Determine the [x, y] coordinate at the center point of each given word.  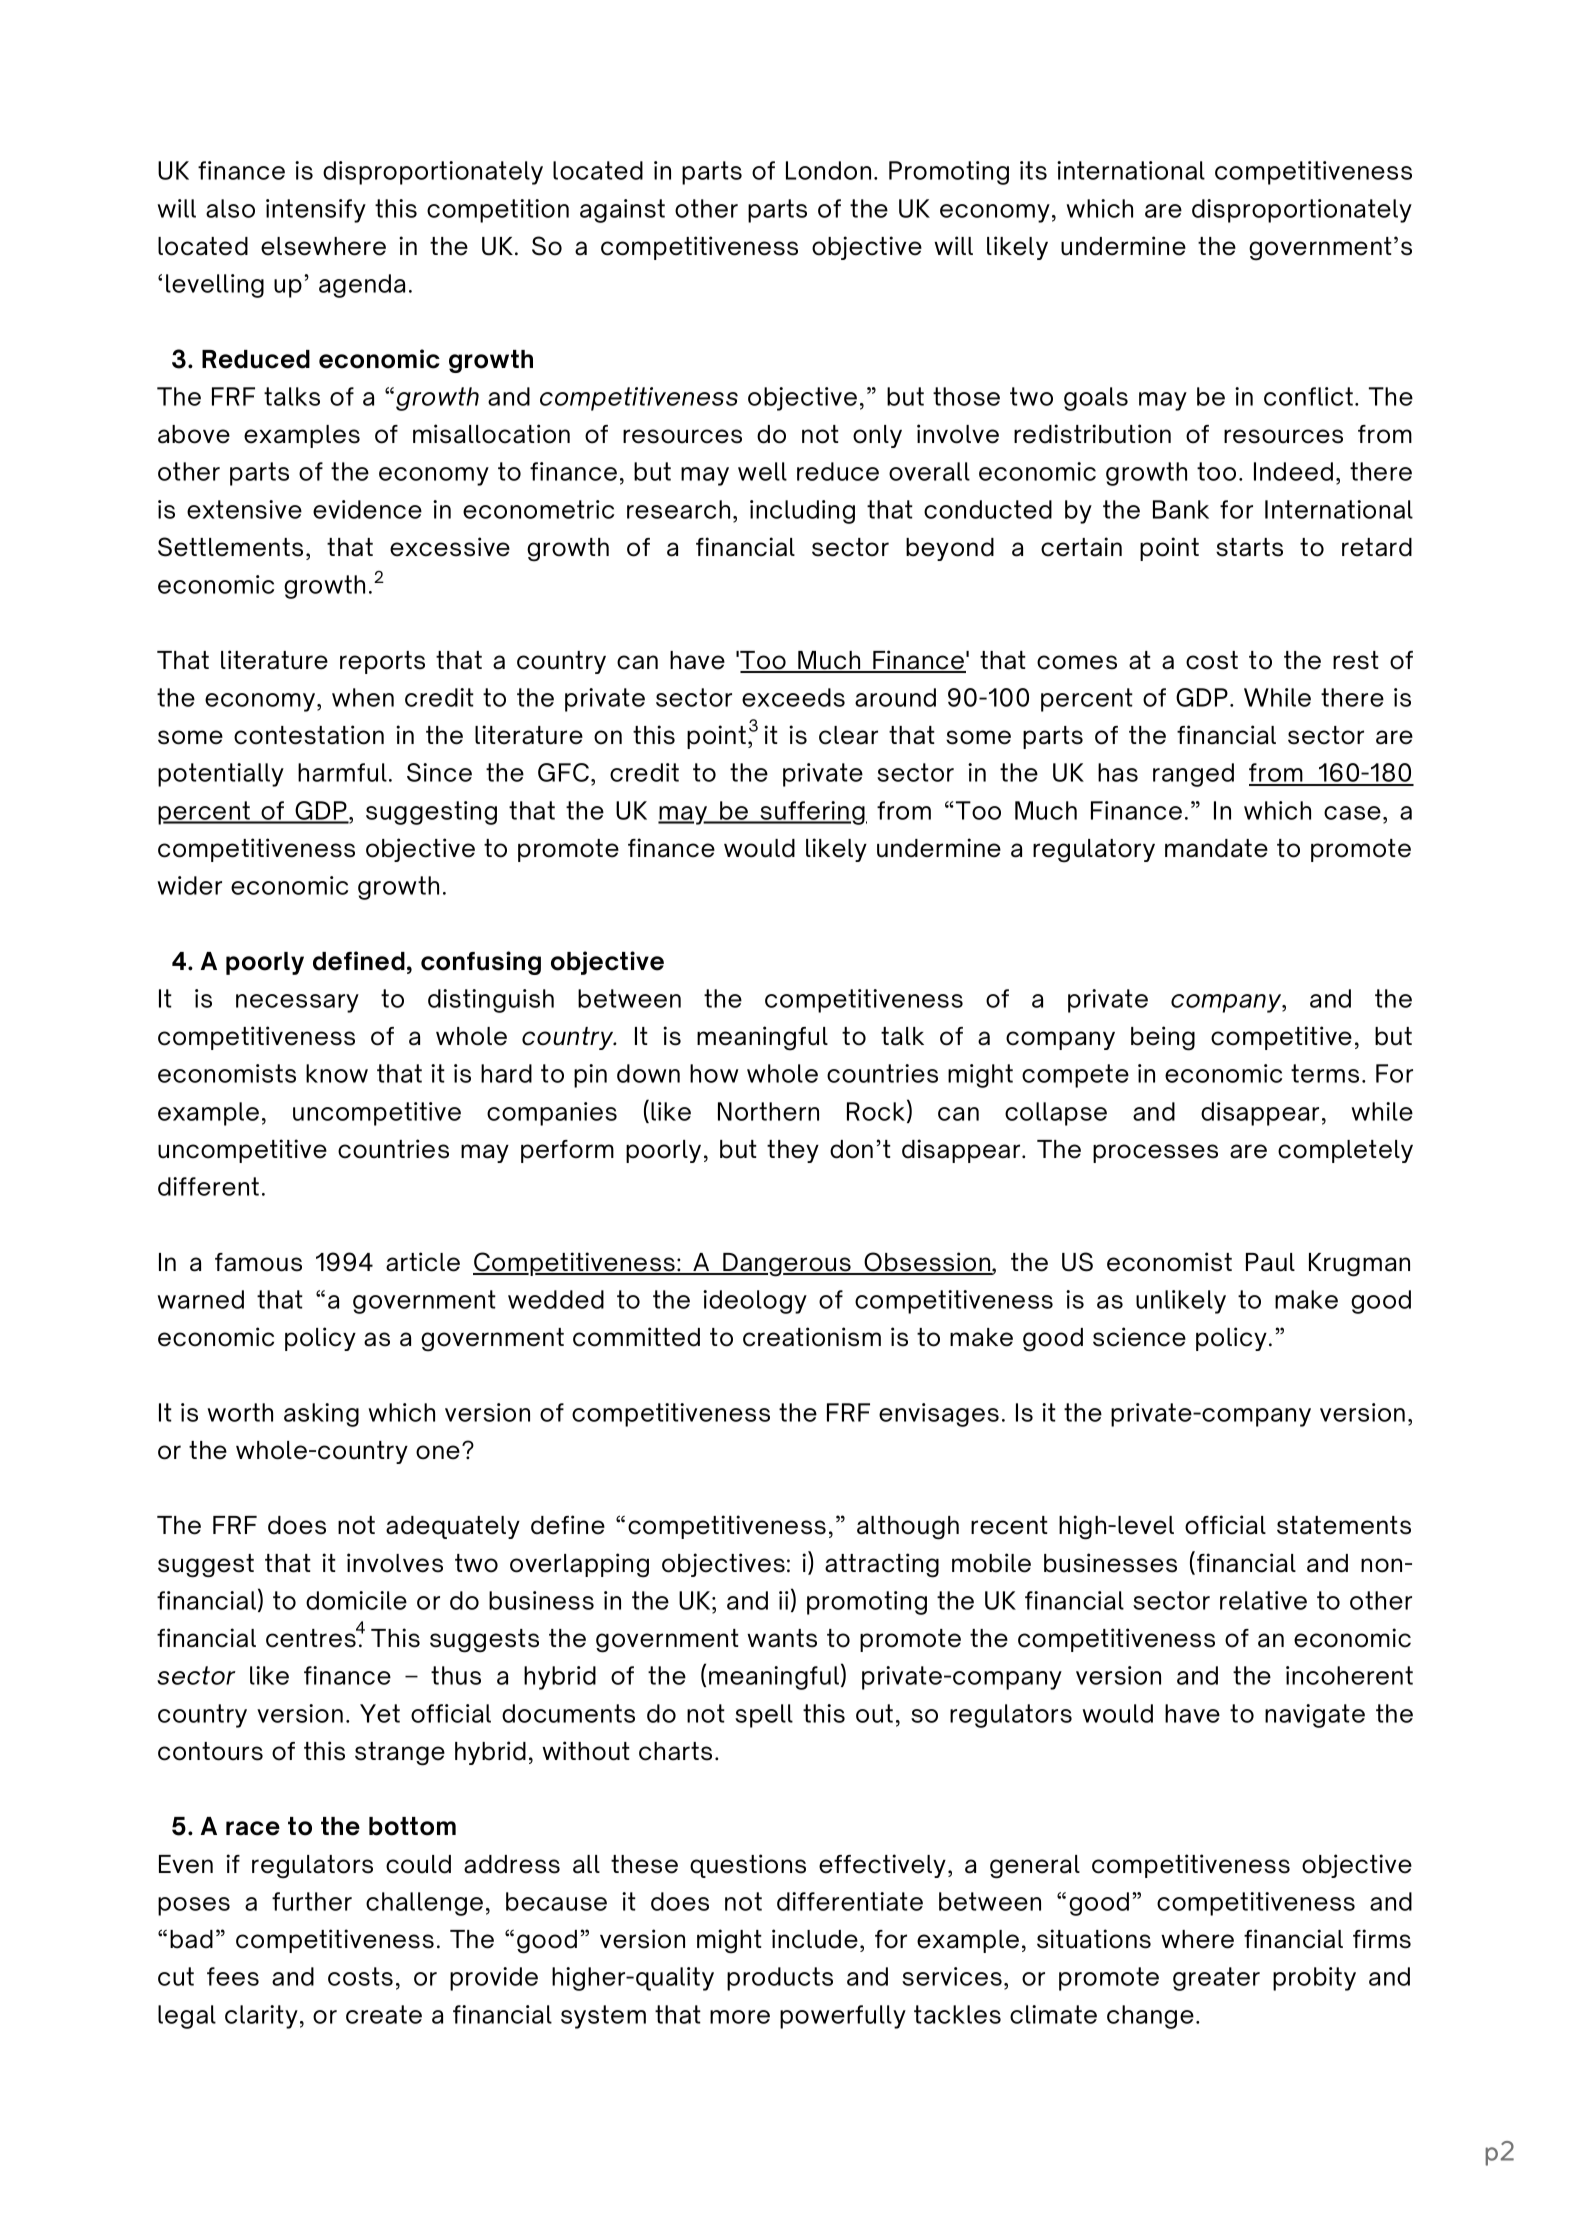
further [312, 1901]
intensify [316, 211]
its [1033, 170]
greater [1216, 1979]
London [828, 170]
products [780, 1979]
